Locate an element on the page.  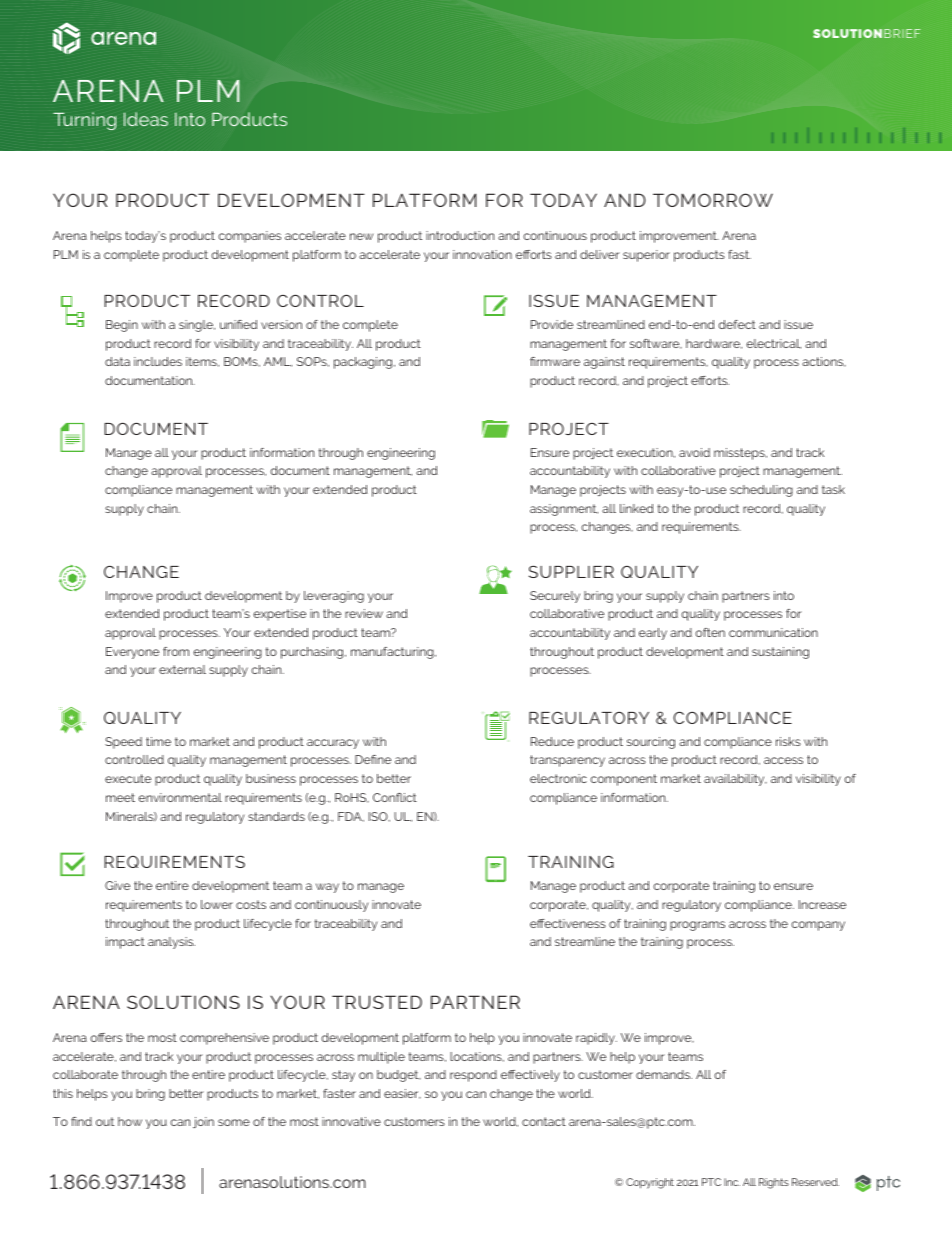
Give is located at coordinates (117, 885).
